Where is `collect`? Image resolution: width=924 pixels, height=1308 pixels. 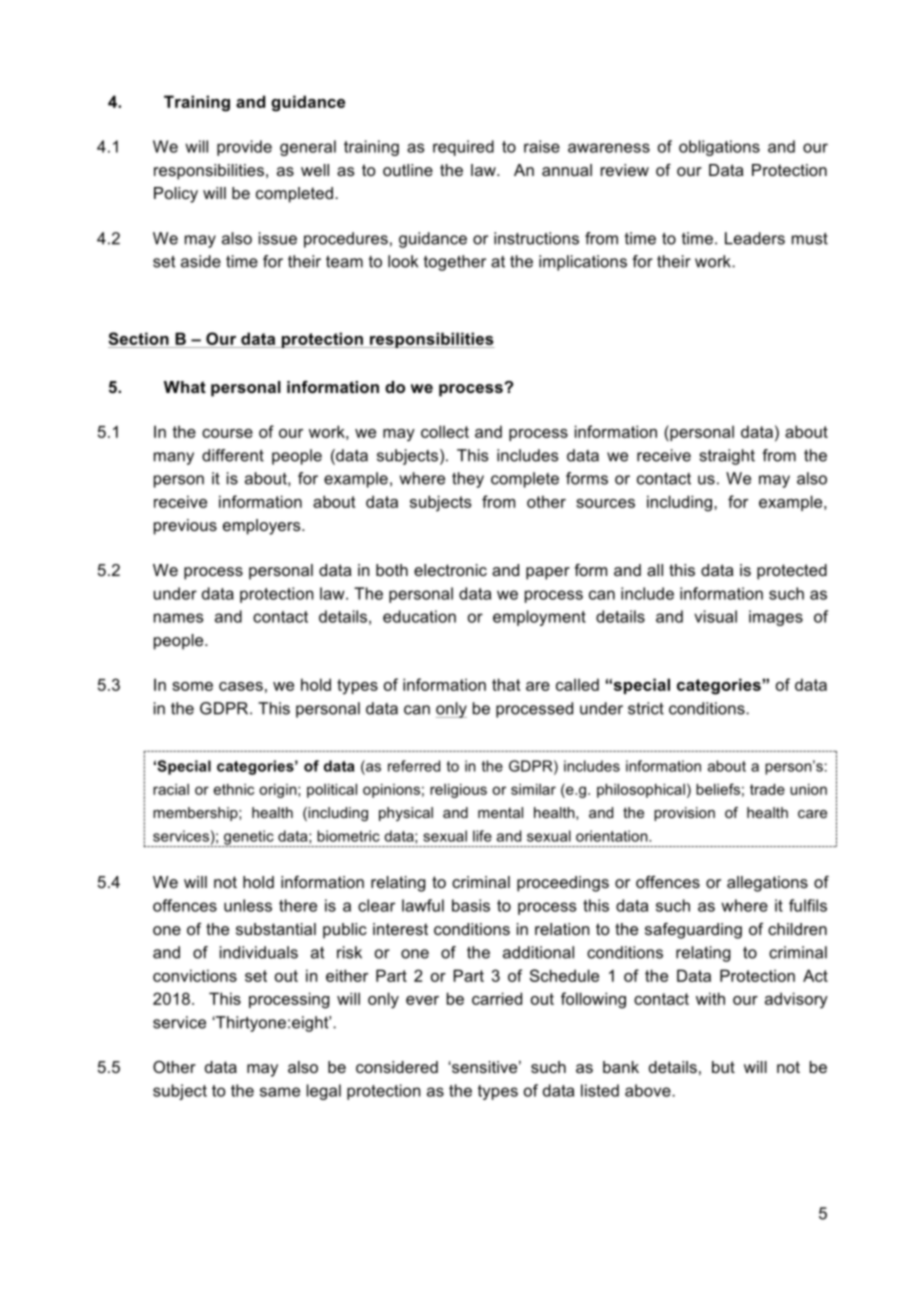 collect is located at coordinates (445, 431).
